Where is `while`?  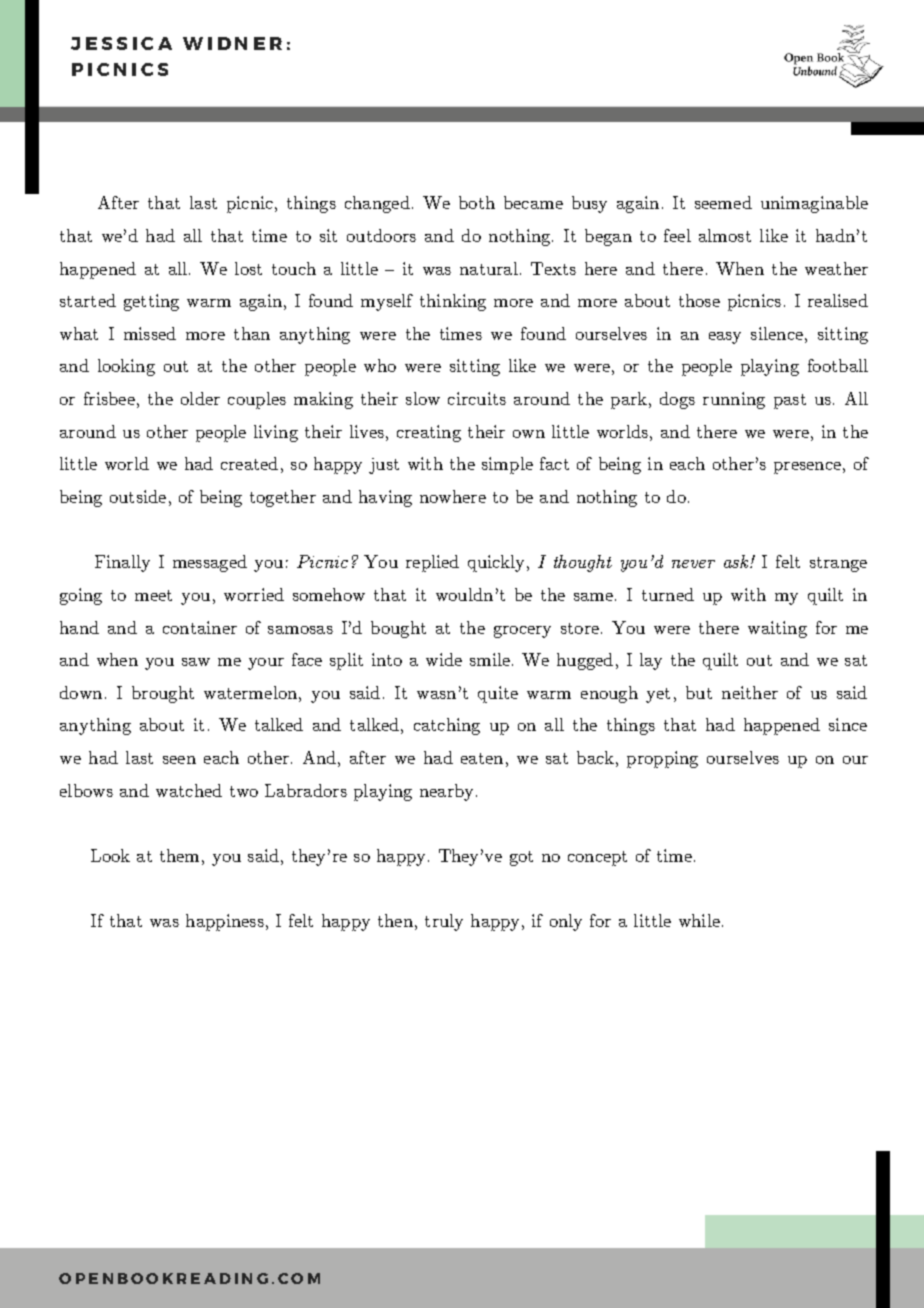 while is located at coordinates (699, 920).
